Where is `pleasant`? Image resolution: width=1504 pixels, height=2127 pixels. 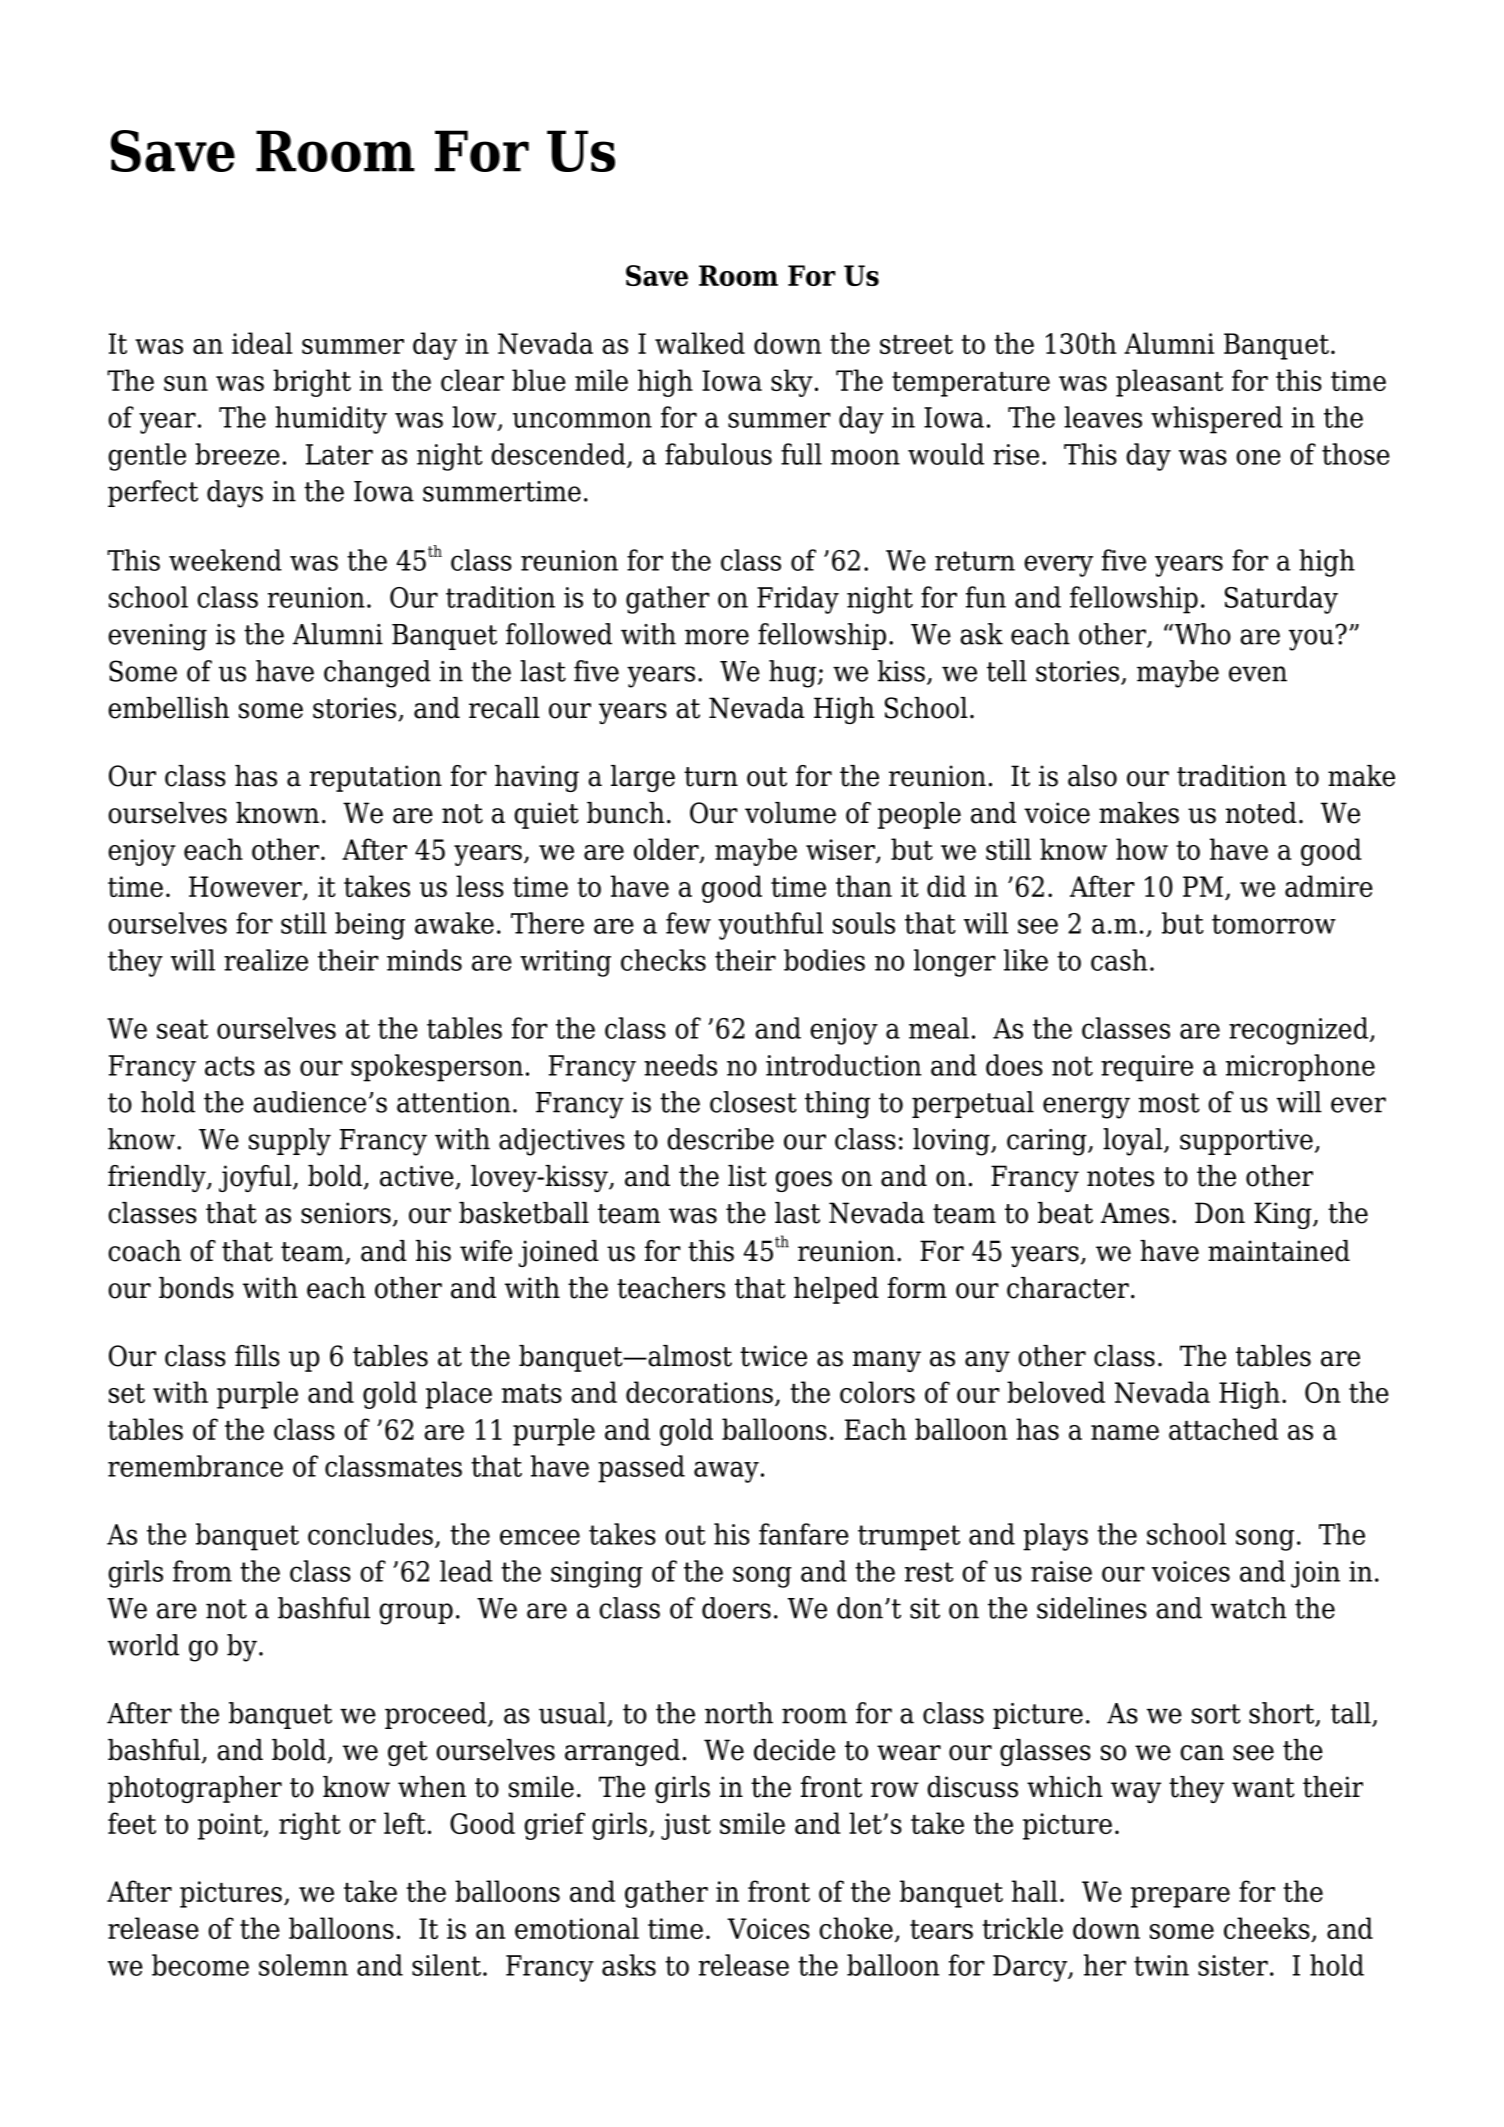 pleasant is located at coordinates (1169, 383).
